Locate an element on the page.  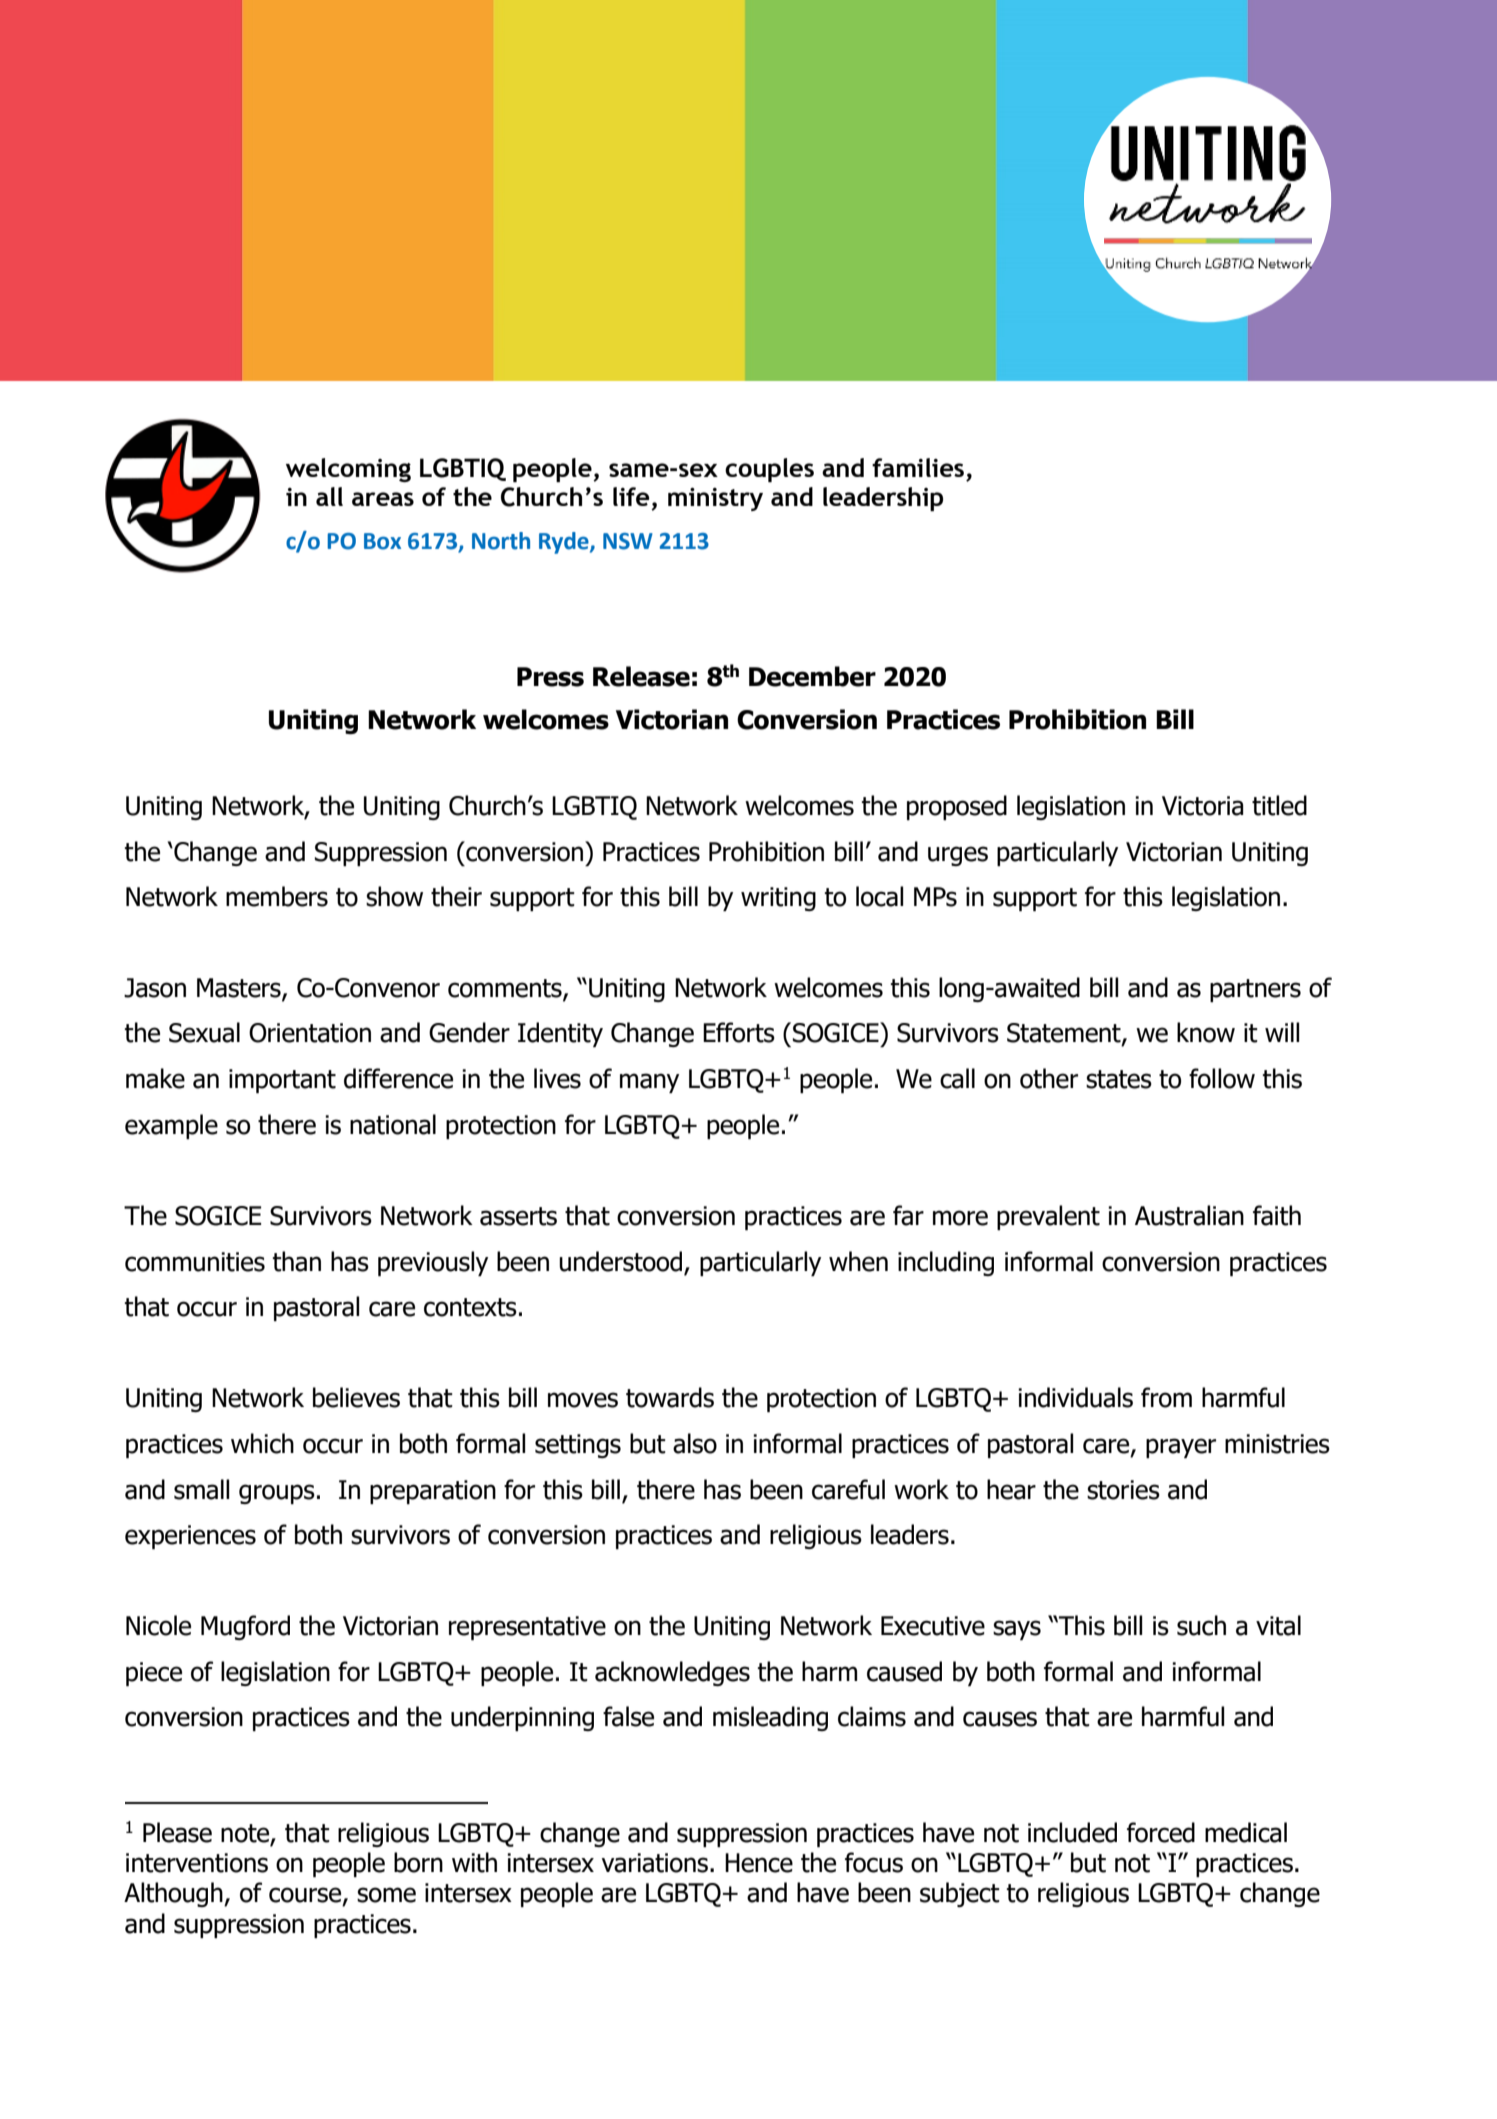
Orientation is located at coordinates (310, 1033).
